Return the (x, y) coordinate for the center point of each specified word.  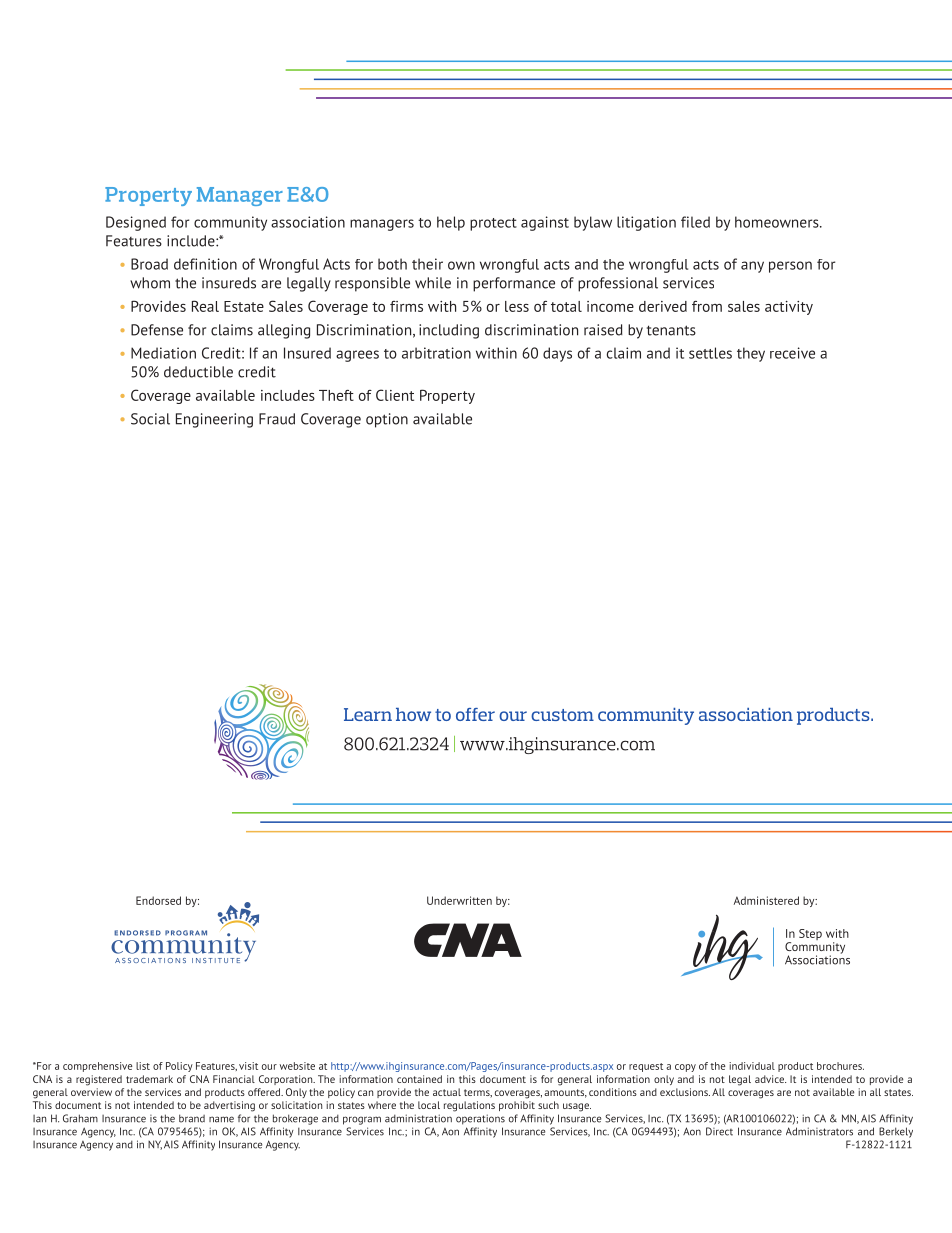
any (752, 267)
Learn (368, 714)
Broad (149, 264)
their (427, 264)
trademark (149, 1079)
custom (562, 715)
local (429, 1105)
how (413, 714)
